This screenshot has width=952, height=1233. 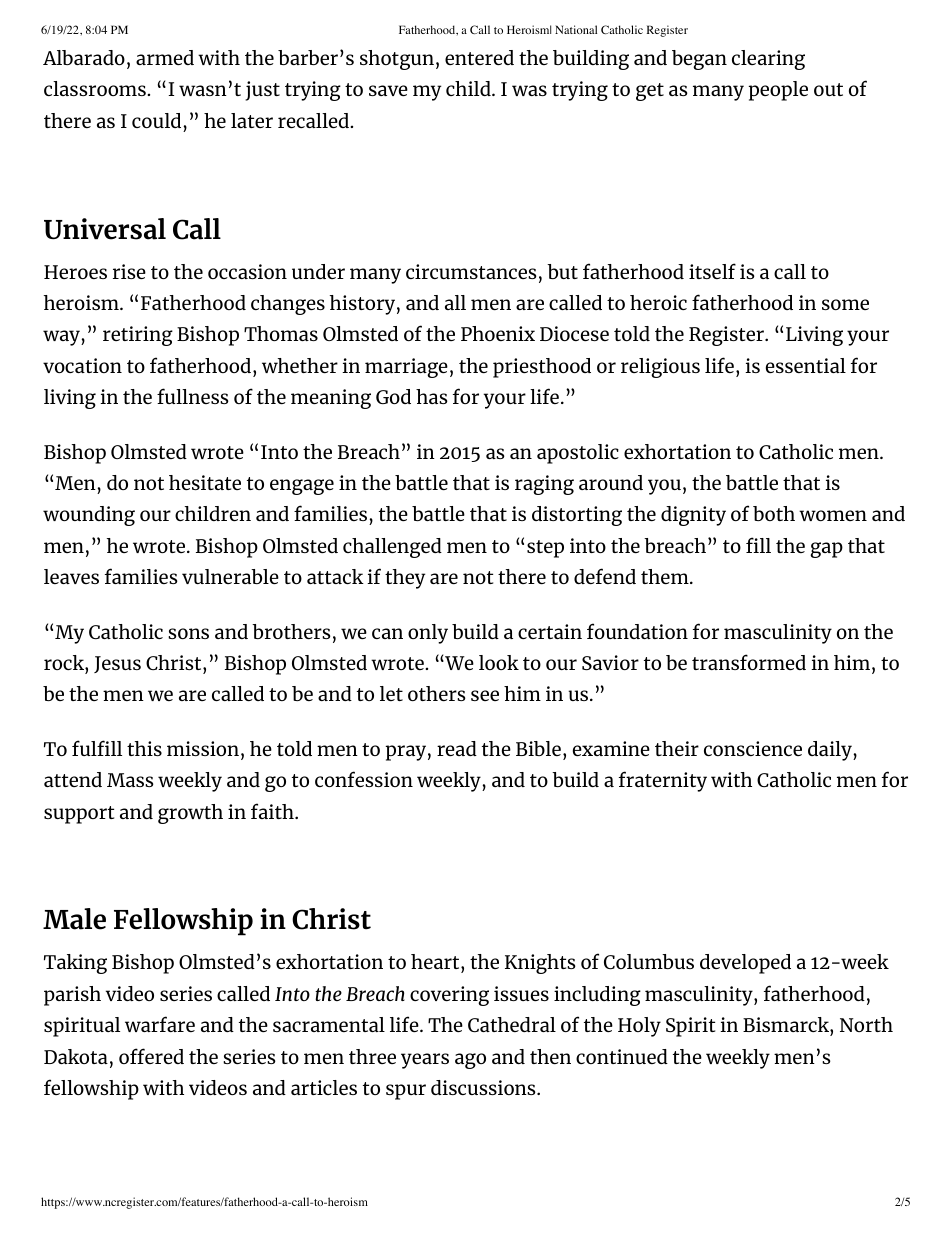 What do you see at coordinates (471, 271) in the screenshot?
I see `circumstances` at bounding box center [471, 271].
